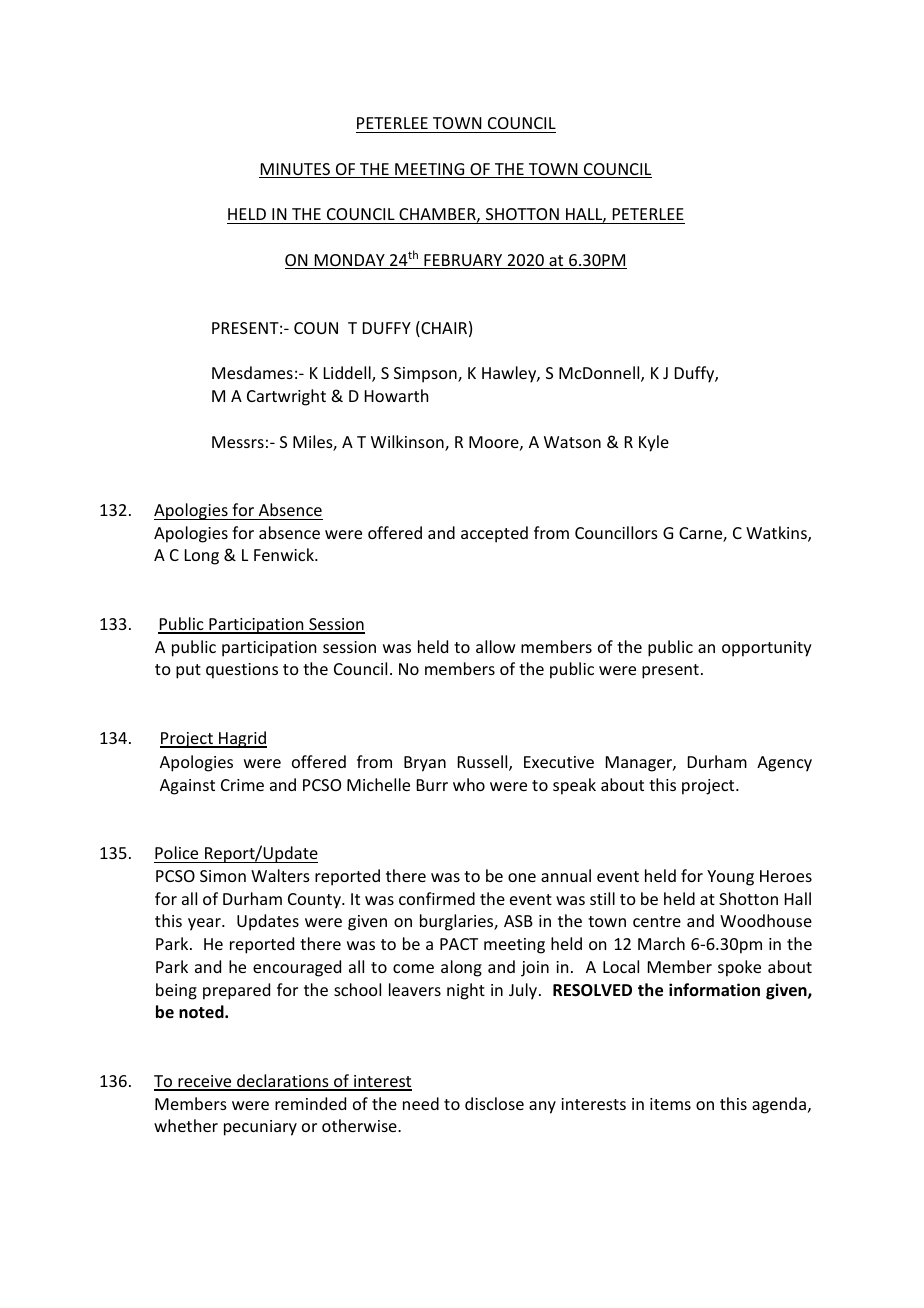 This screenshot has width=924, height=1308. What do you see at coordinates (260, 1128) in the screenshot?
I see `pecuniary` at bounding box center [260, 1128].
